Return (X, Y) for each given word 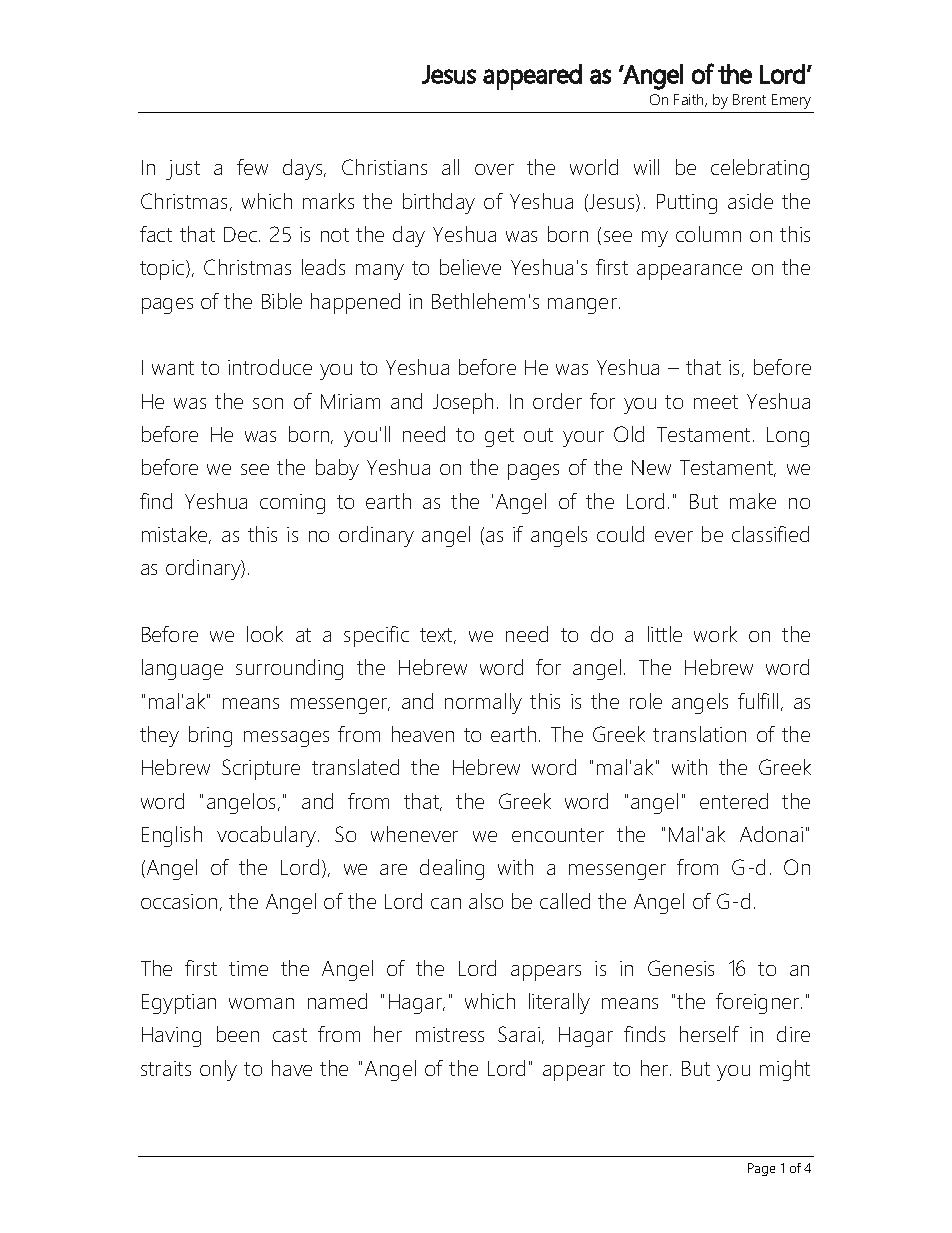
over (494, 169)
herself (709, 1034)
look (265, 634)
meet (716, 402)
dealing (452, 869)
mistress (450, 1034)
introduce (270, 367)
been (238, 1034)
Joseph (463, 403)
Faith (690, 100)
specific (376, 636)
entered (734, 801)
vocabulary (268, 836)
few (252, 167)
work (715, 634)
